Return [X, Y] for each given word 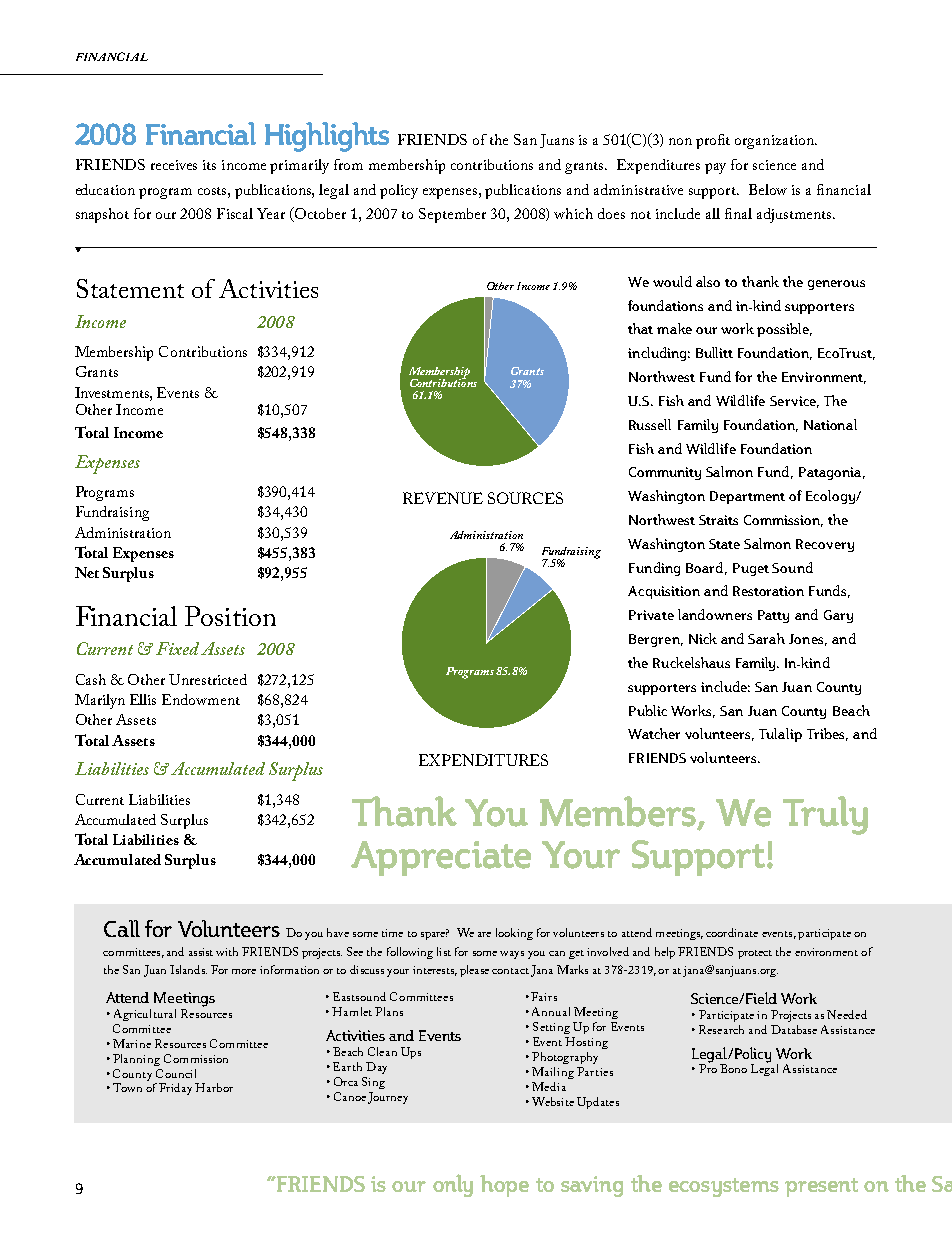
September [452, 215]
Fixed [177, 648]
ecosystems [724, 1187]
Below [768, 189]
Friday [175, 1089]
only [453, 1185]
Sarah [766, 638]
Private [651, 615]
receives [174, 165]
